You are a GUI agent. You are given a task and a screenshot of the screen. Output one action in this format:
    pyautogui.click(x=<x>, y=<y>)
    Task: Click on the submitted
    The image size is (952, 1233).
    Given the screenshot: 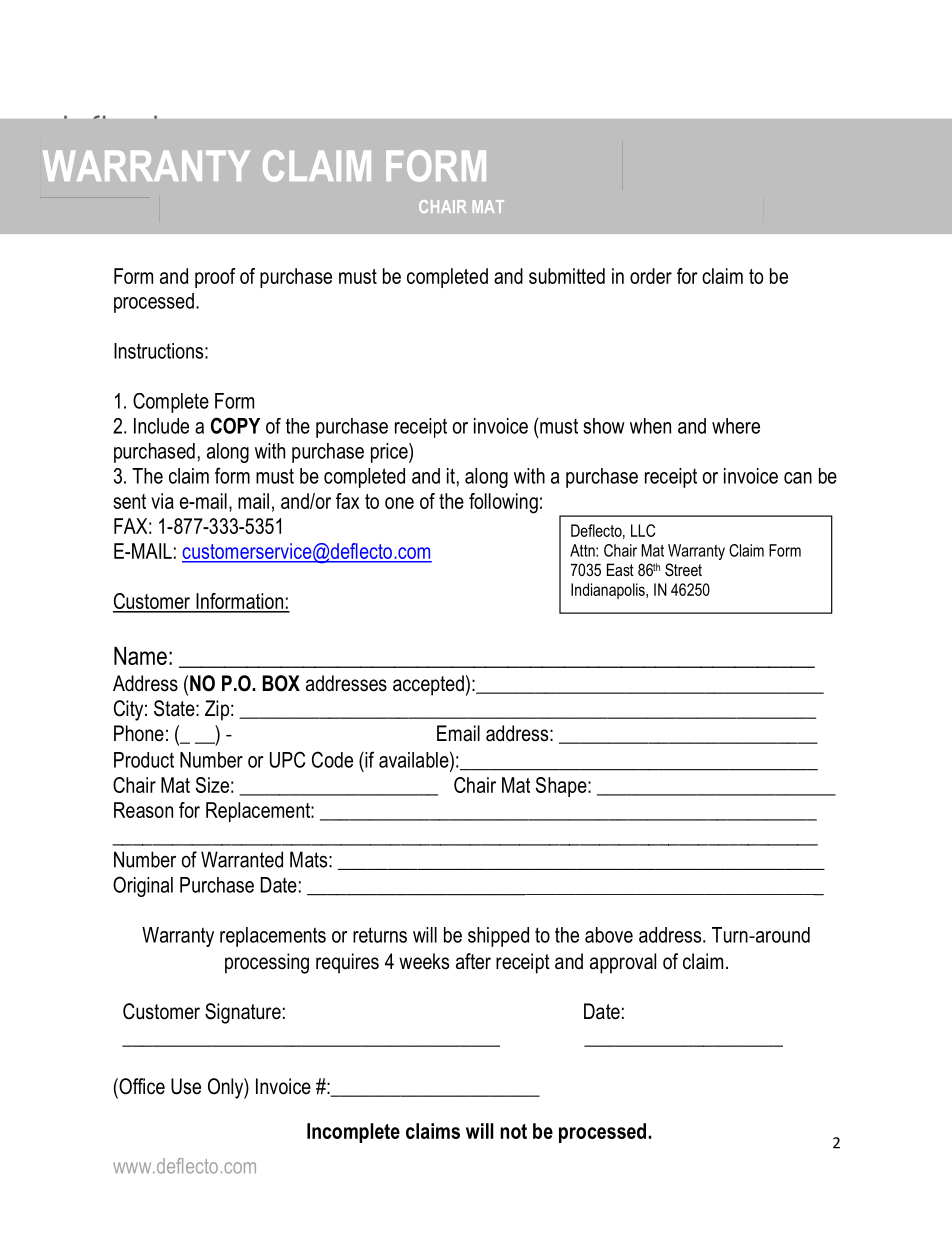 What is the action you would take?
    pyautogui.click(x=567, y=276)
